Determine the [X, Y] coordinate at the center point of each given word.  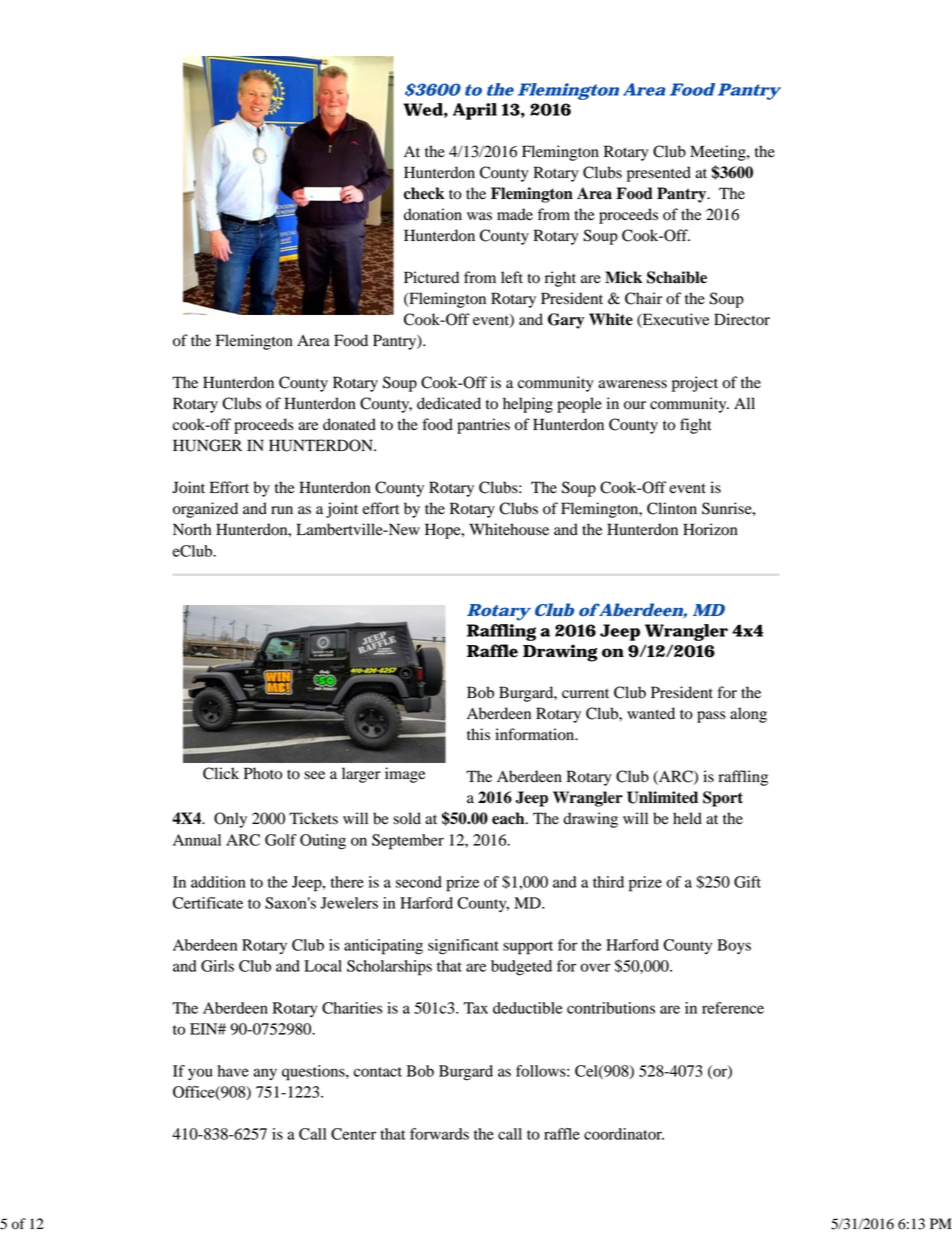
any [265, 1074]
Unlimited [662, 797]
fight [695, 426]
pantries [483, 426]
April [475, 111]
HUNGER [207, 445]
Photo [263, 773]
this [478, 734]
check [424, 193]
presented [659, 174]
